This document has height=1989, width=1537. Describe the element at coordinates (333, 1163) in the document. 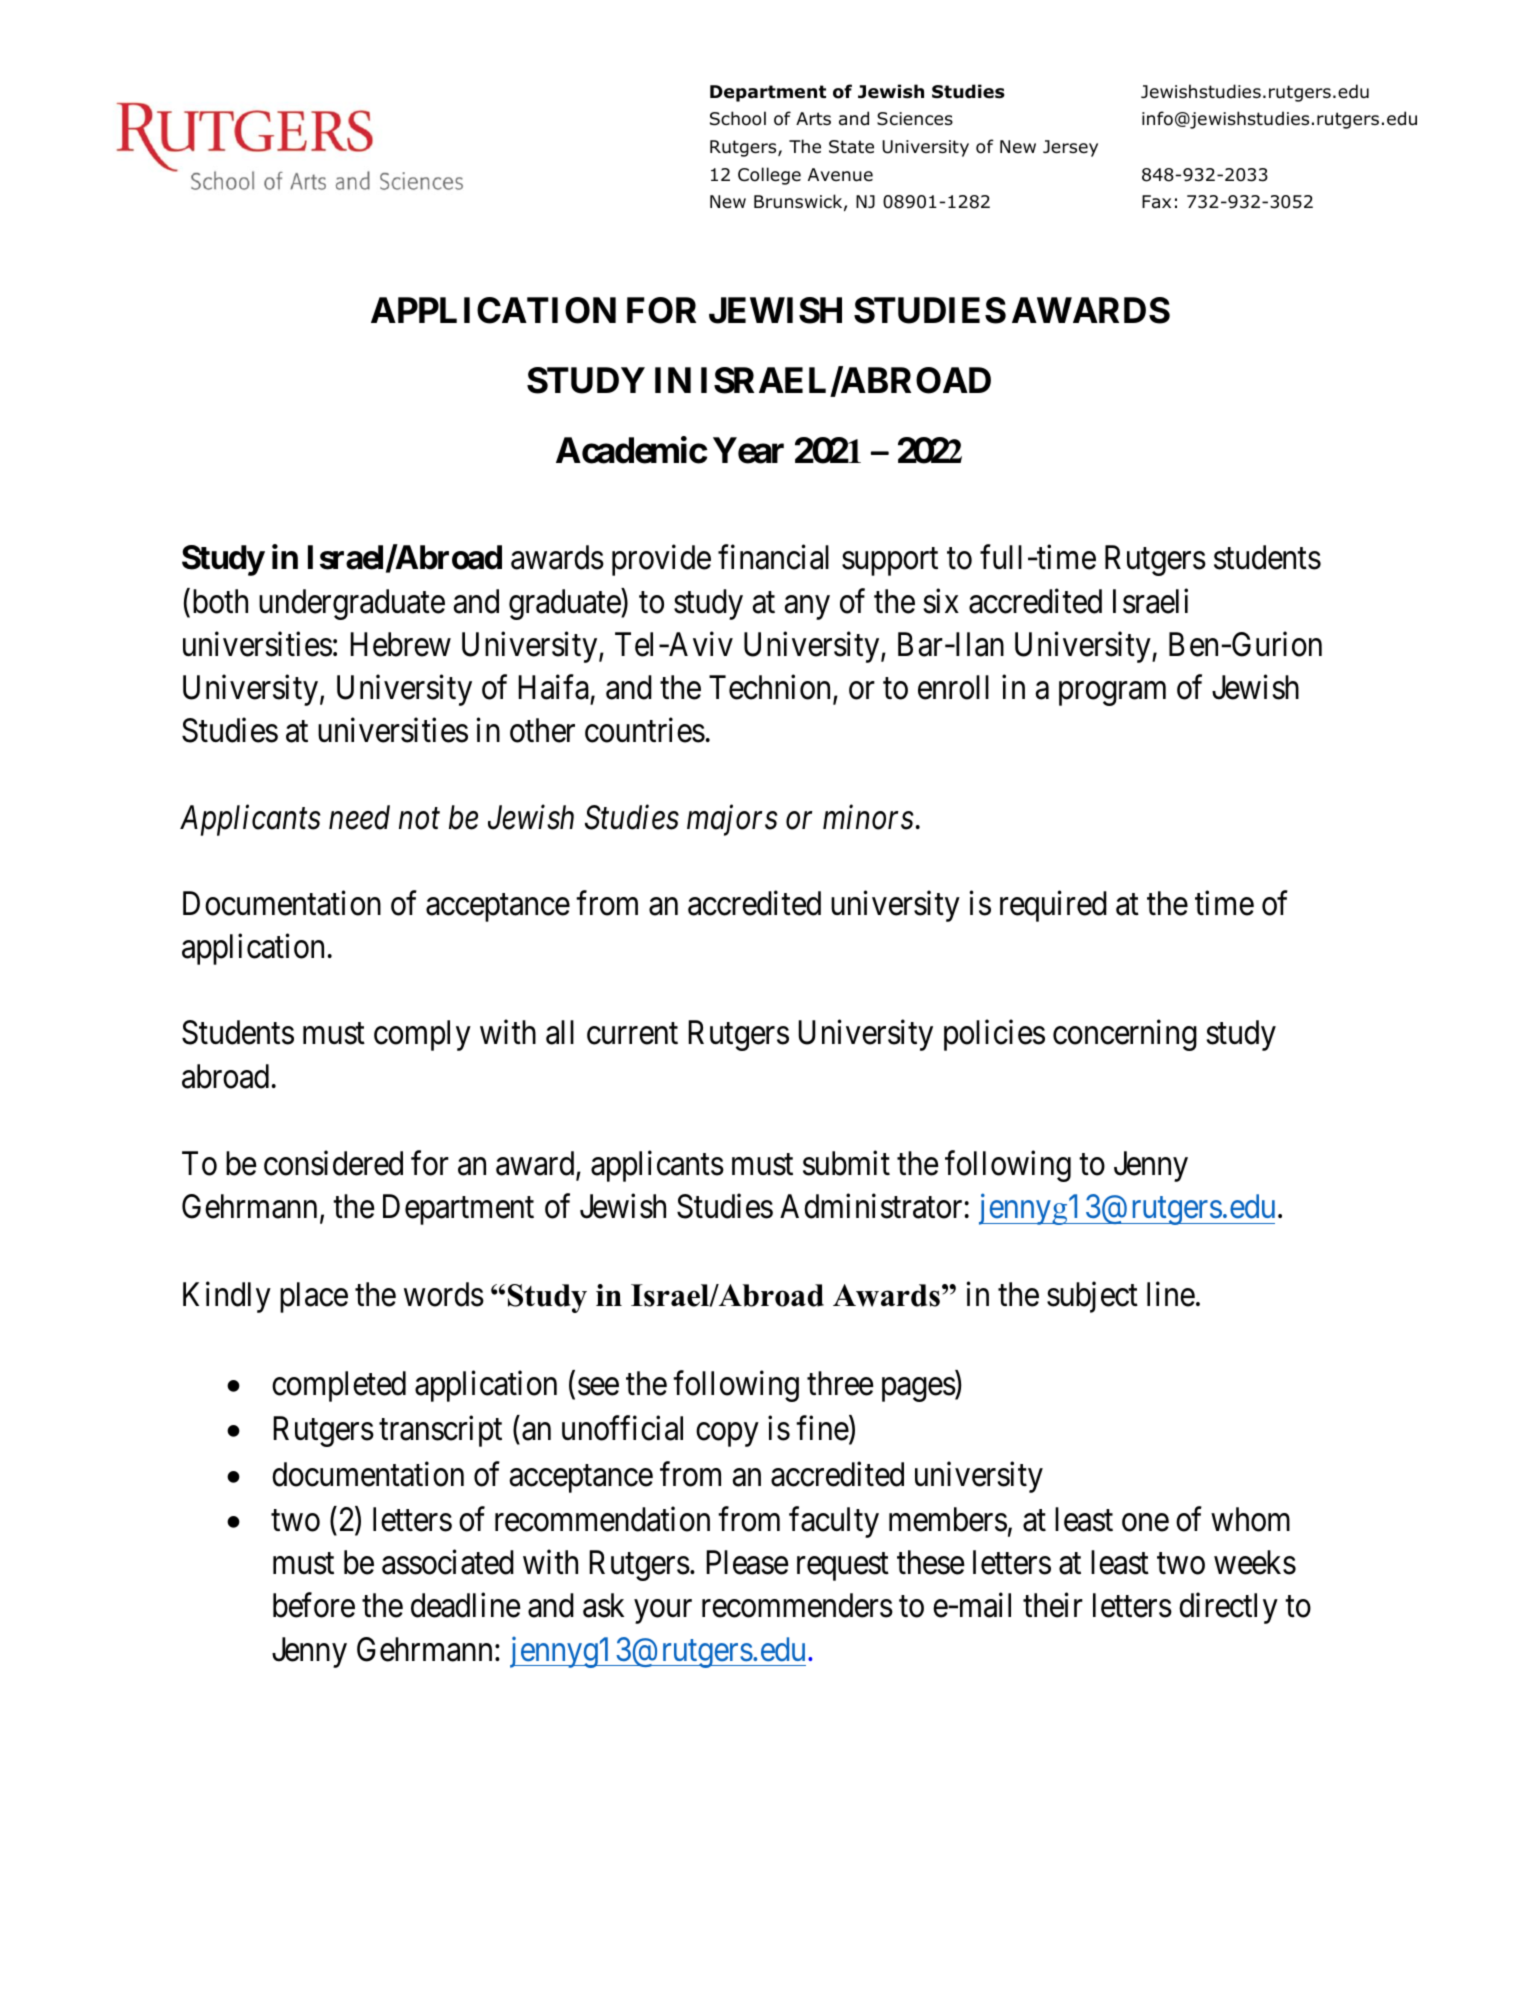

I see `considered` at that location.
